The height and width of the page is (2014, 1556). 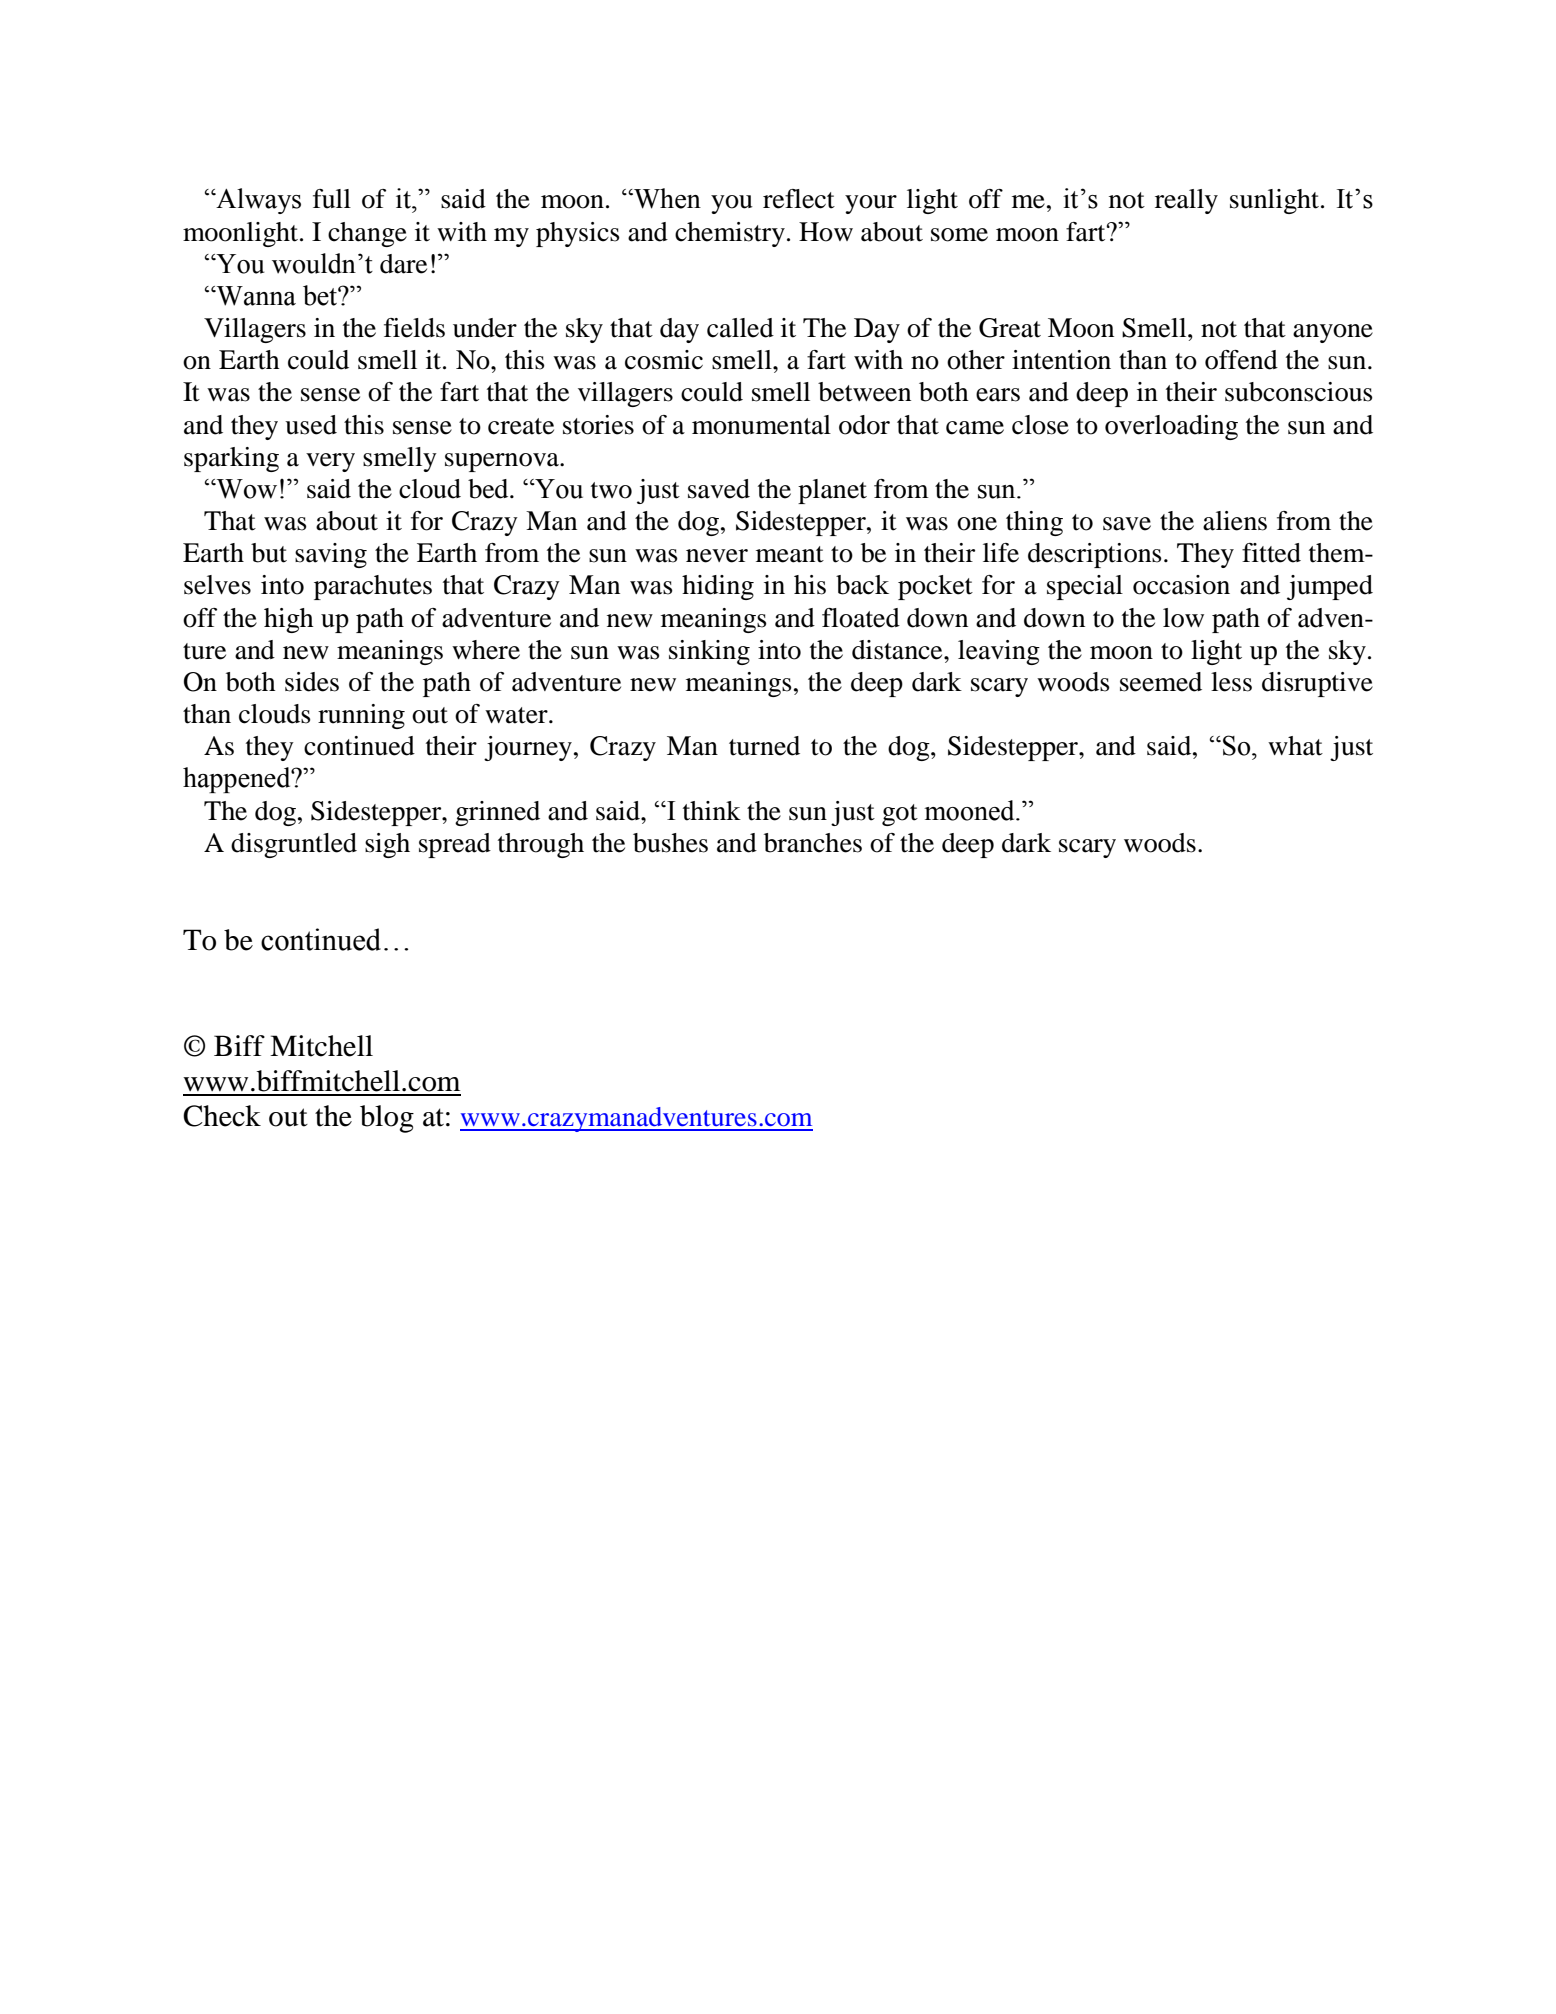 What do you see at coordinates (387, 1119) in the page?
I see `blog` at bounding box center [387, 1119].
